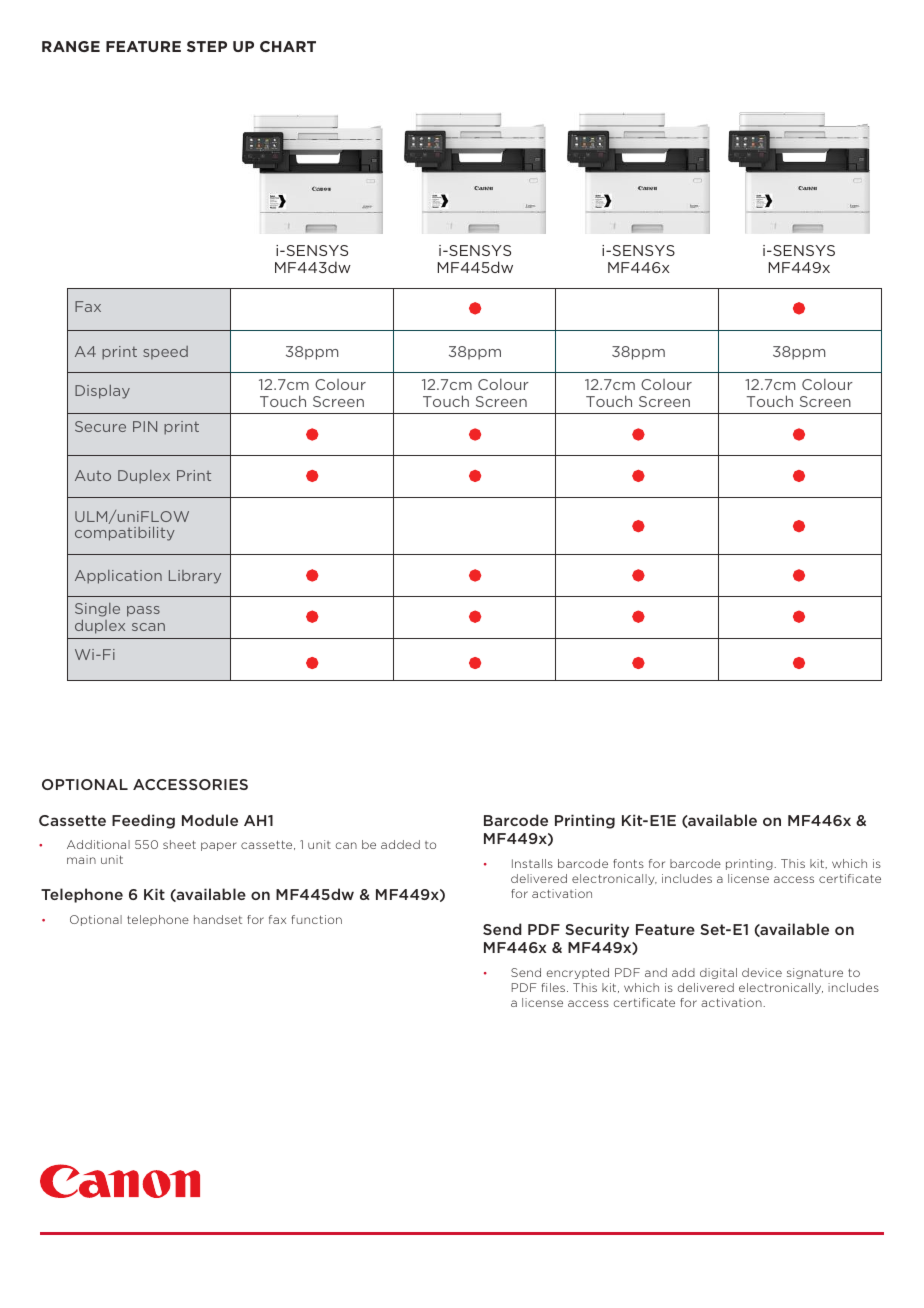 The image size is (924, 1308). What do you see at coordinates (148, 627) in the page?
I see `scan` at bounding box center [148, 627].
